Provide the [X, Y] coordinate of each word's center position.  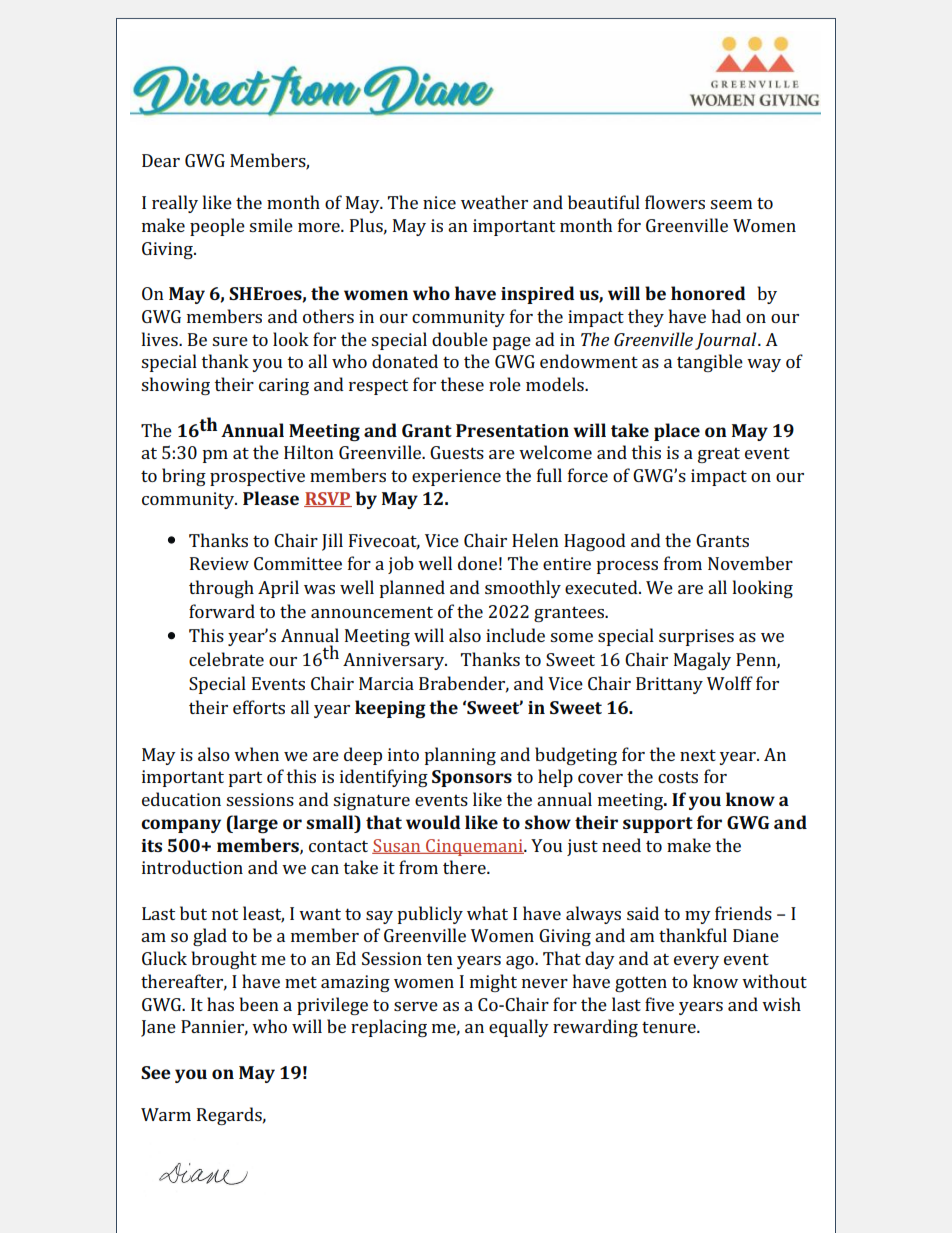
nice [439, 202]
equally [519, 1028]
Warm [166, 1114]
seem [731, 204]
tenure [670, 1027]
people [217, 227]
